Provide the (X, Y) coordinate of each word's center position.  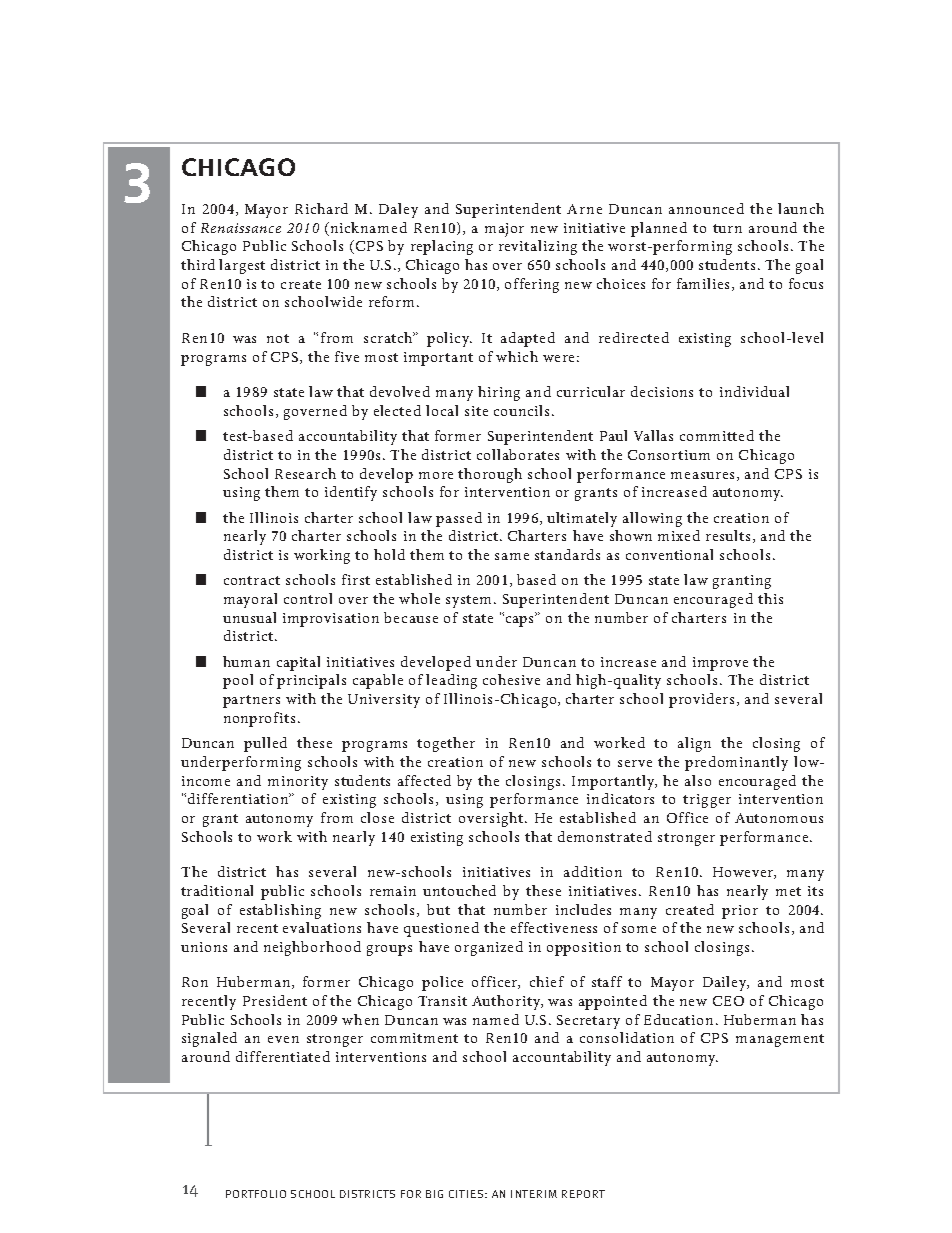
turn (727, 228)
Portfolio (256, 1194)
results (728, 535)
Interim (534, 1194)
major (504, 230)
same (512, 556)
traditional (217, 890)
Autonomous (779, 818)
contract (252, 580)
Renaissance (241, 228)
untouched (459, 890)
